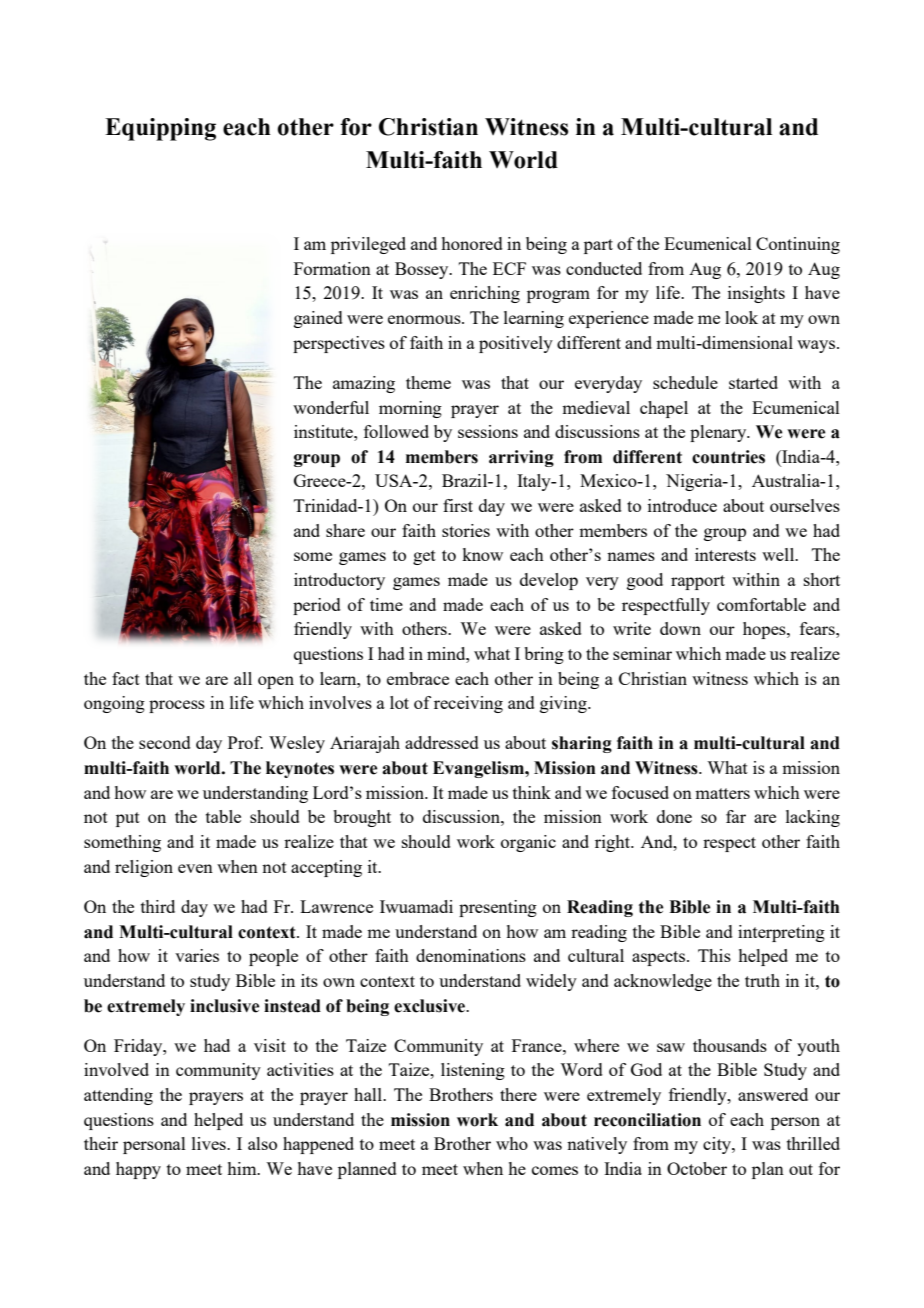 The height and width of the page is (1308, 924). I want to click on first, so click(458, 505).
